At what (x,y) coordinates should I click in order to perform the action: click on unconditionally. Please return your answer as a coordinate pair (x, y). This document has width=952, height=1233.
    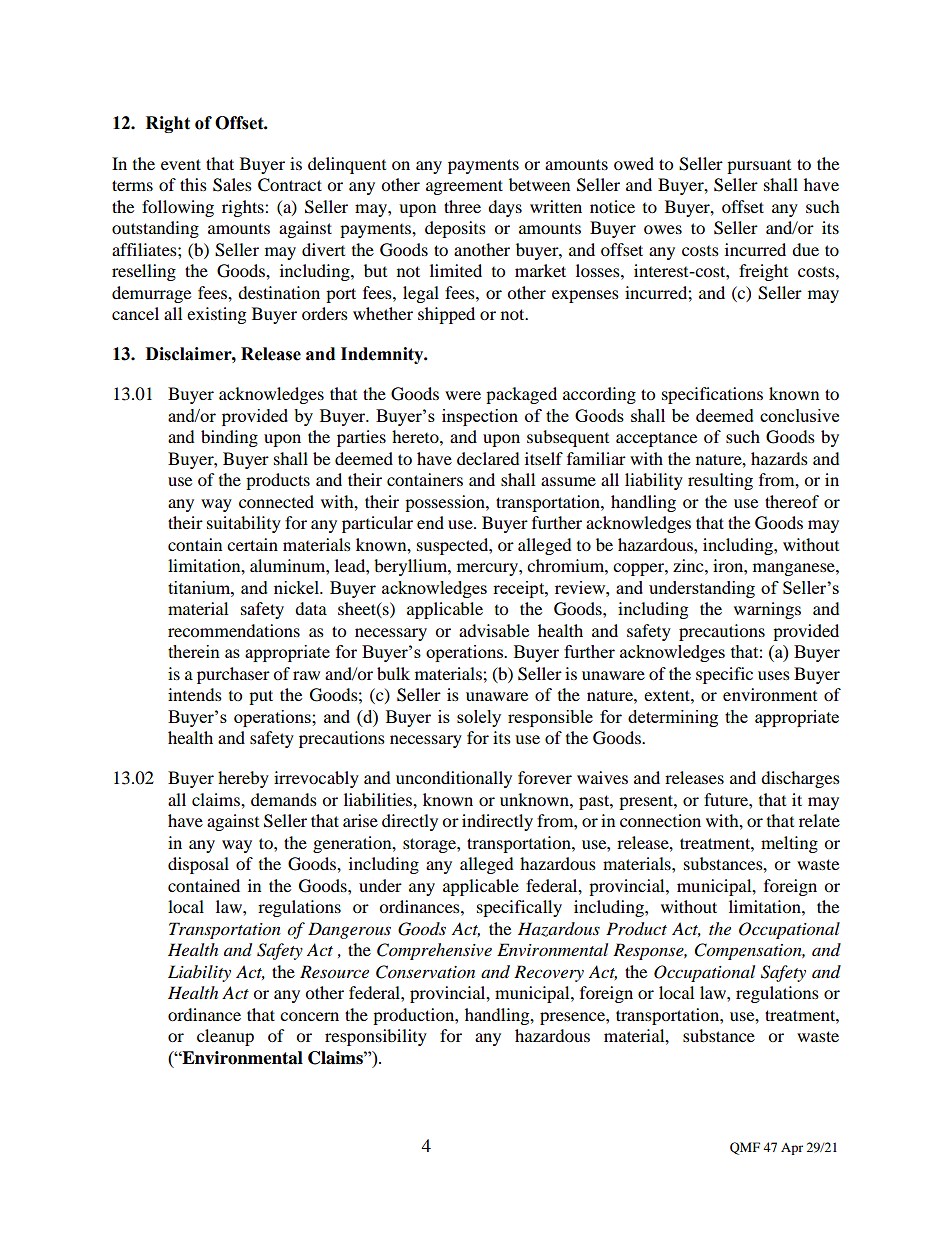
    Looking at the image, I should click on (454, 779).
